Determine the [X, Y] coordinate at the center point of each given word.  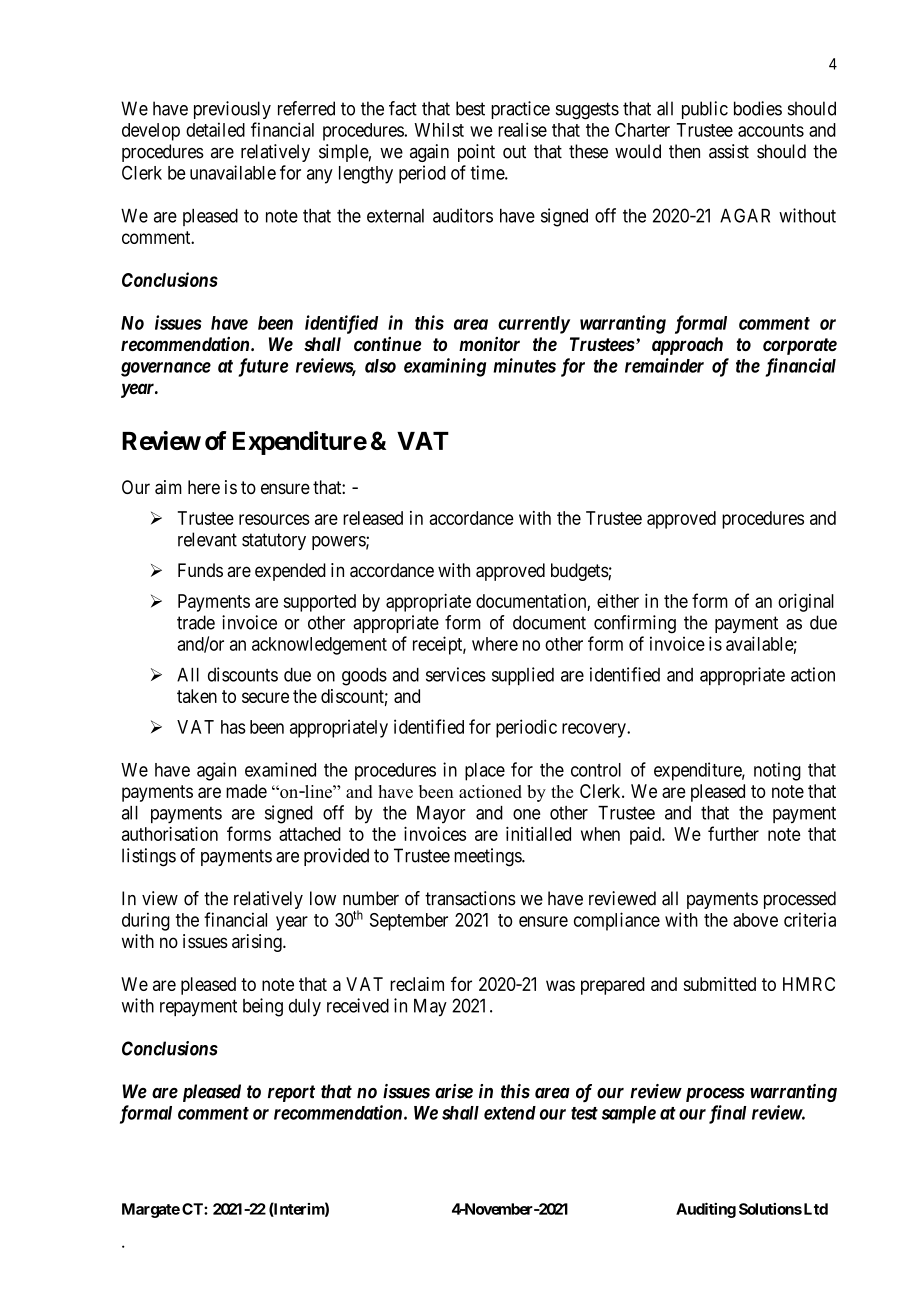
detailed [215, 129]
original [806, 603]
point [476, 153]
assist [729, 151]
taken [197, 696]
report [291, 1093]
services [456, 674]
